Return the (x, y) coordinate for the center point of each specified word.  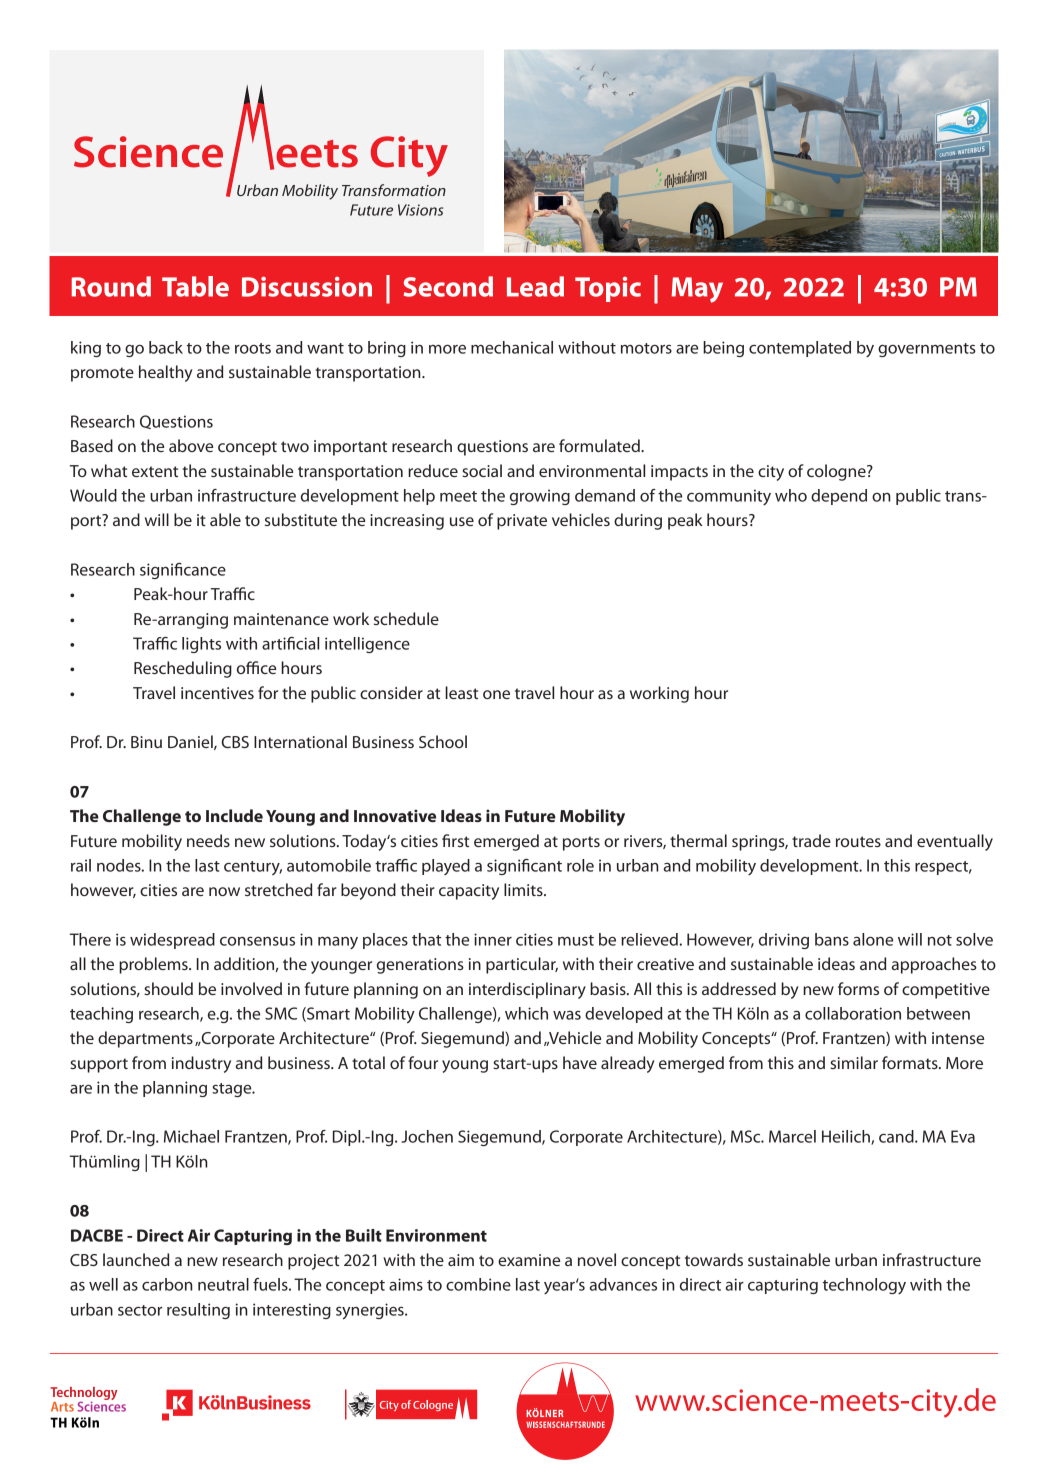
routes (858, 841)
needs (208, 840)
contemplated (800, 349)
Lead (535, 286)
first (455, 840)
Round (111, 286)
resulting (198, 1311)
